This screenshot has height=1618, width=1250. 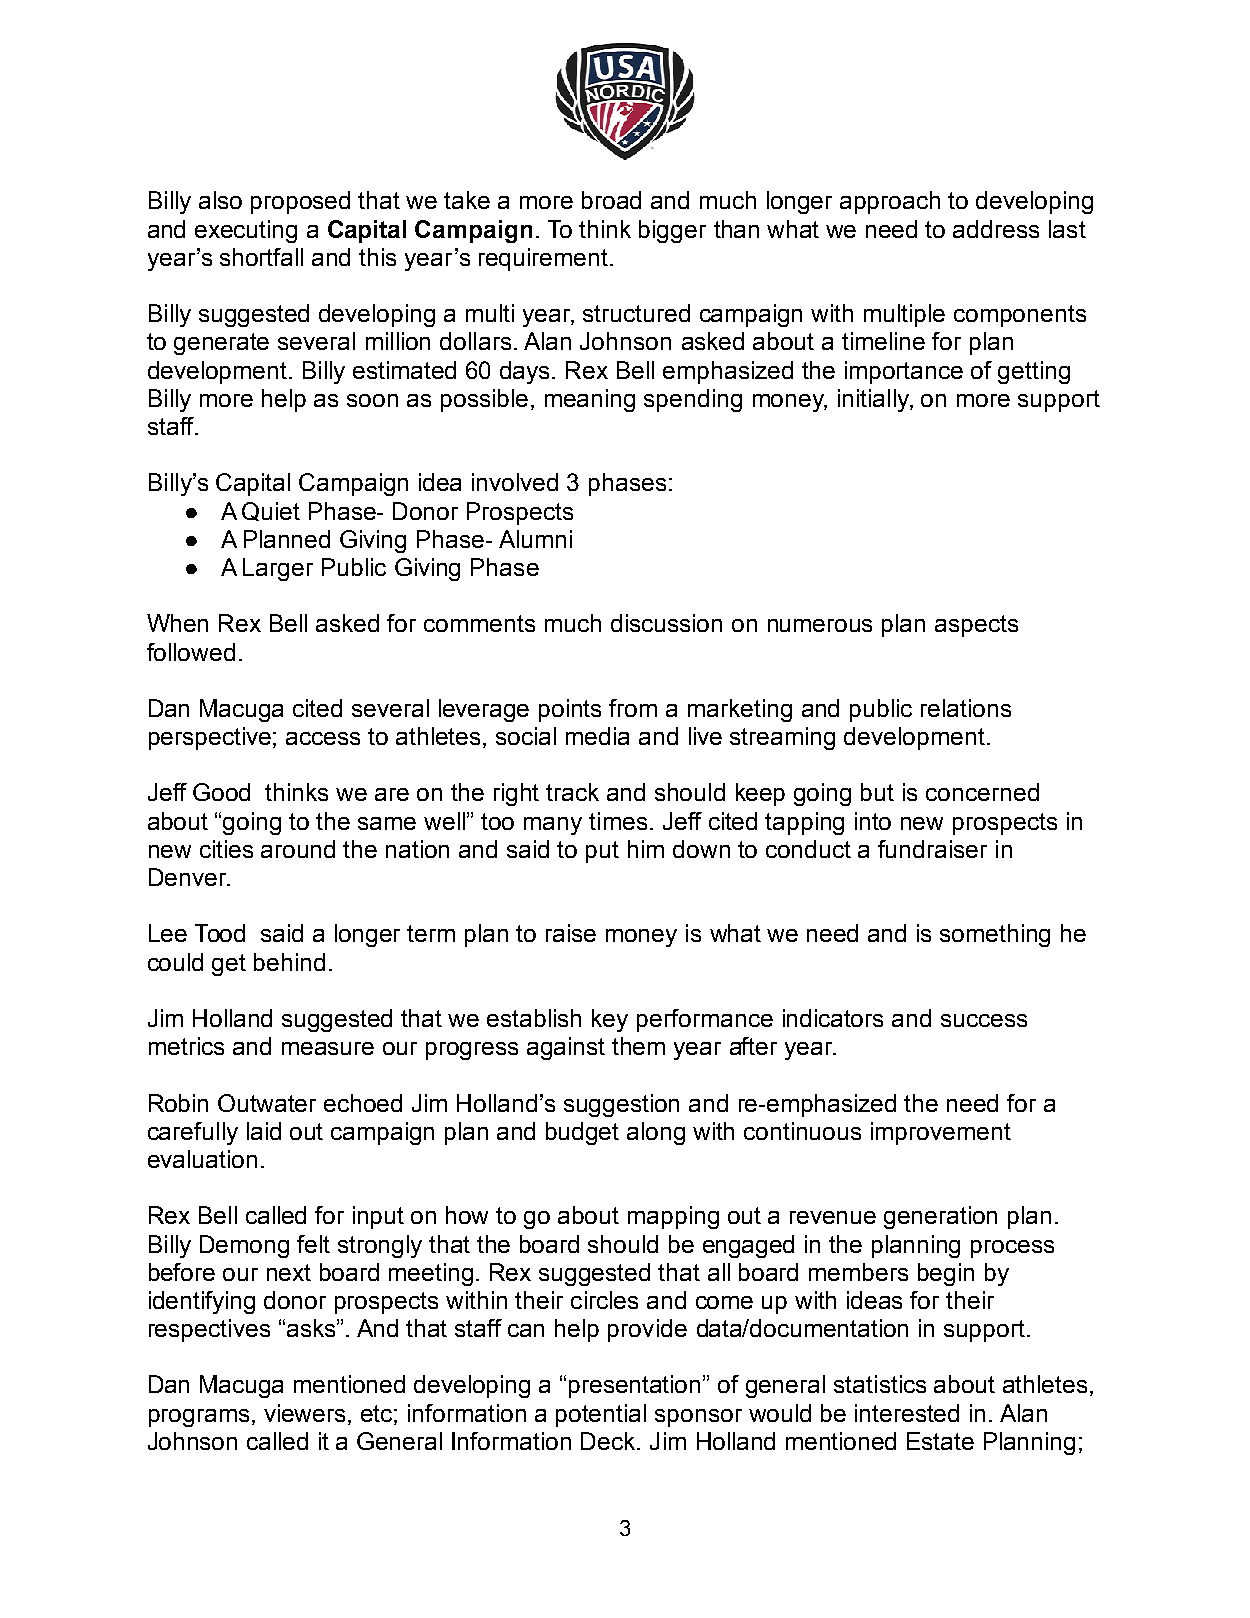 What do you see at coordinates (610, 1020) in the screenshot?
I see `key` at bounding box center [610, 1020].
